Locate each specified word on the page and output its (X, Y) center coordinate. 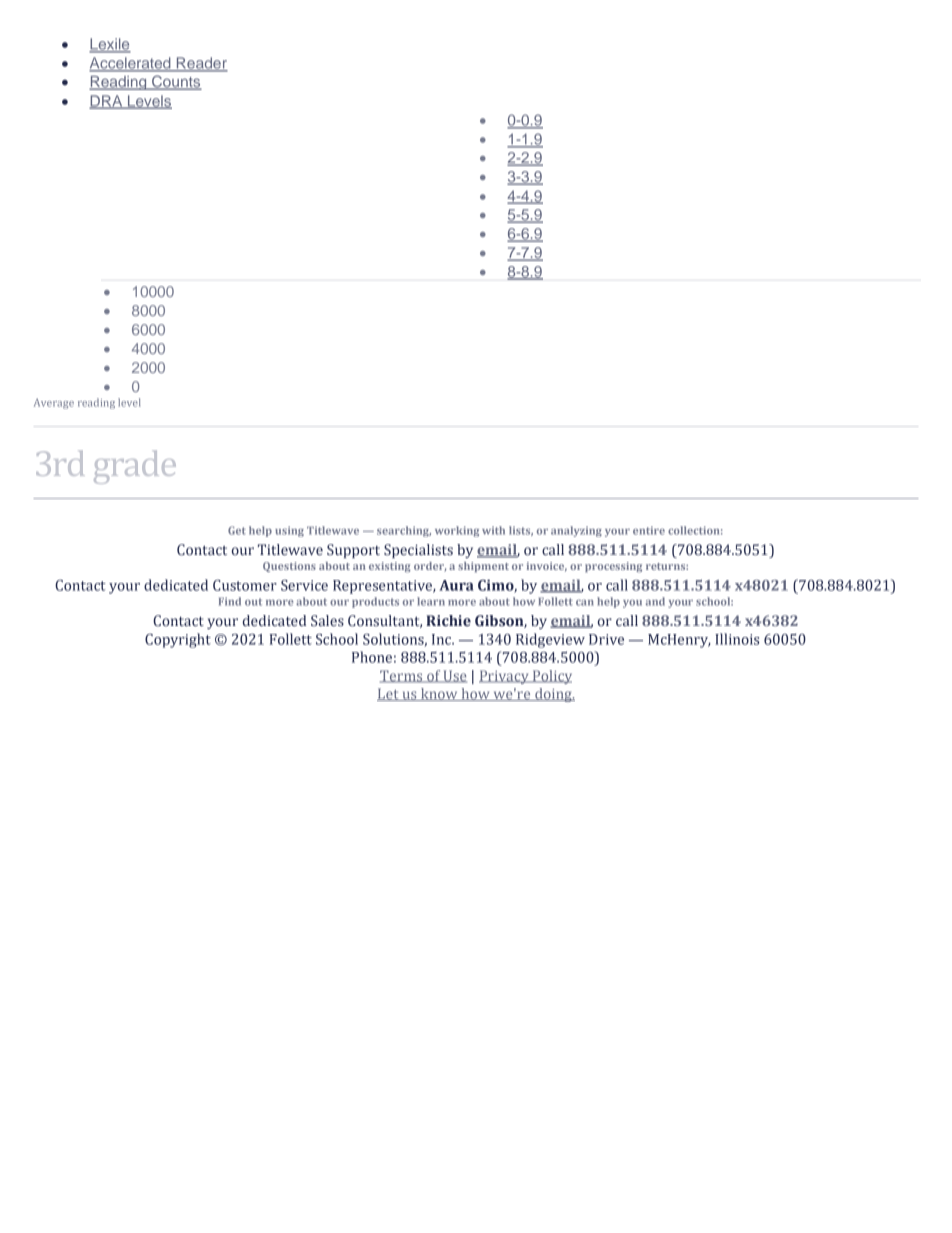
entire (649, 530)
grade (135, 467)
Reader (201, 64)
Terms (402, 676)
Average (54, 403)
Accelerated (131, 64)
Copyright (178, 640)
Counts (176, 82)
